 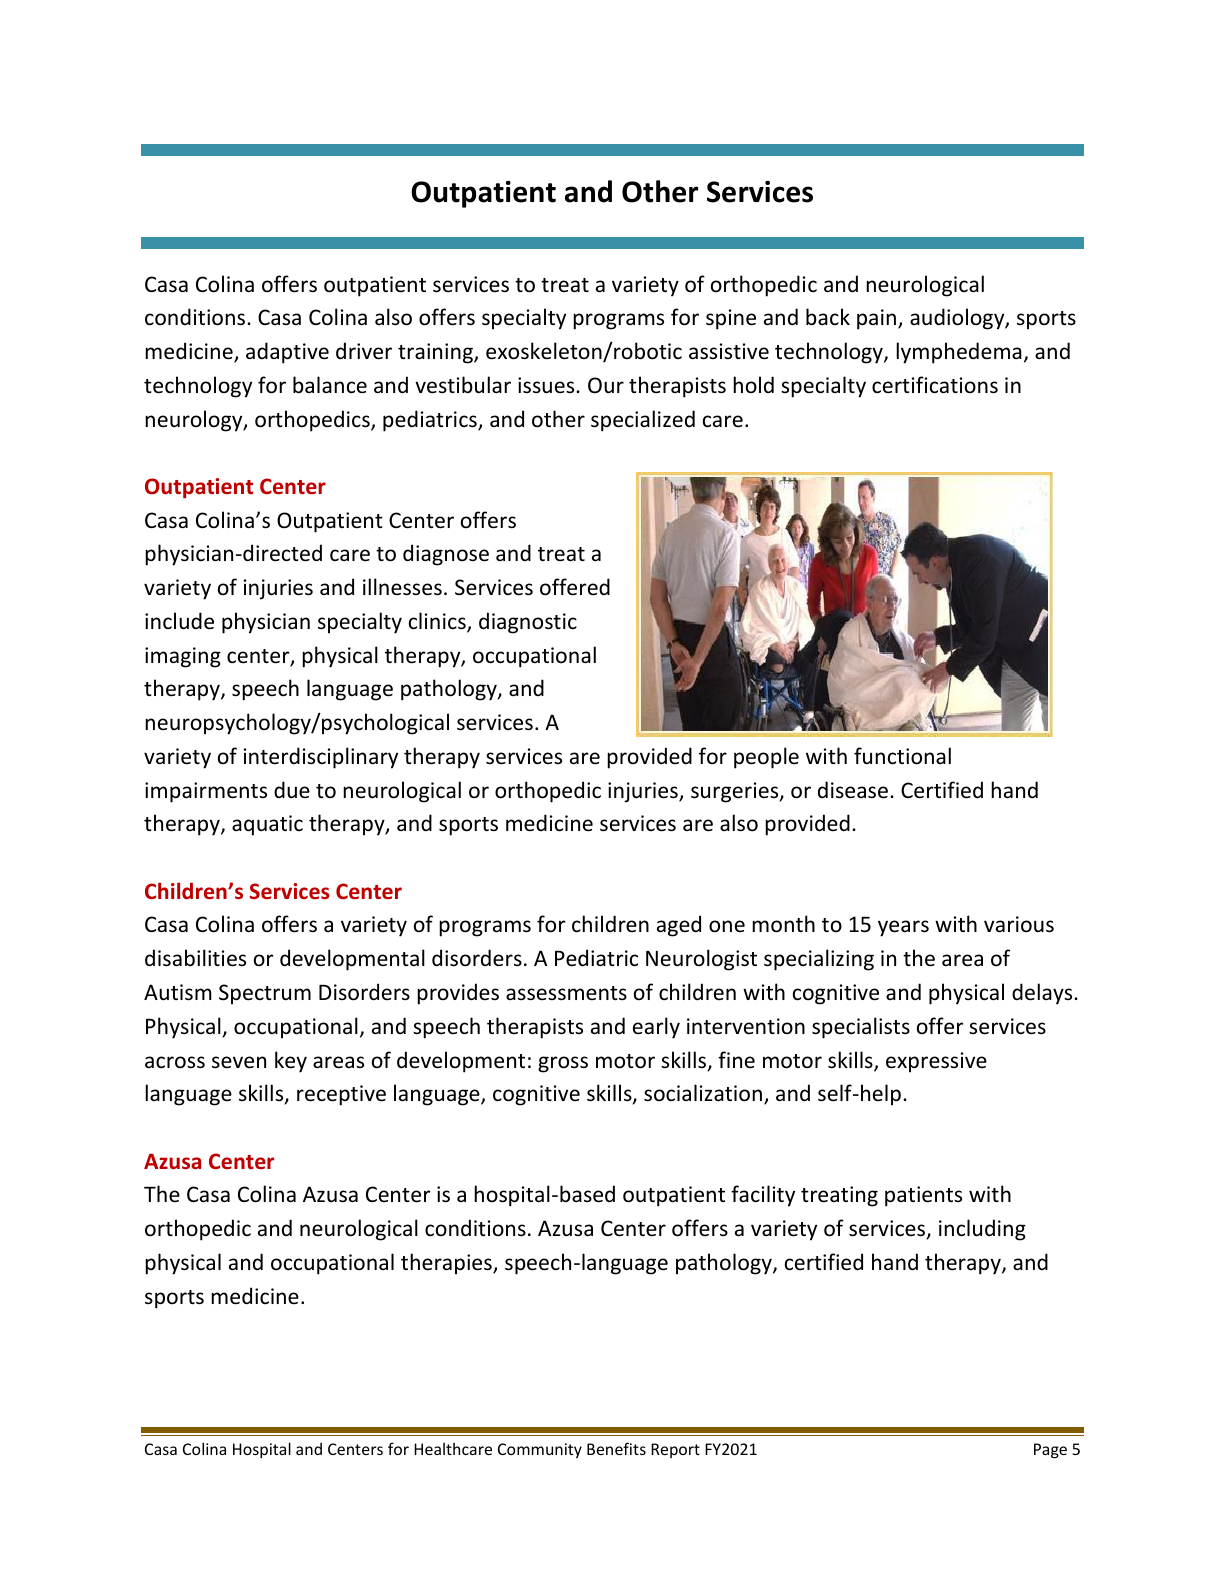 I want to click on functional, so click(x=902, y=756).
